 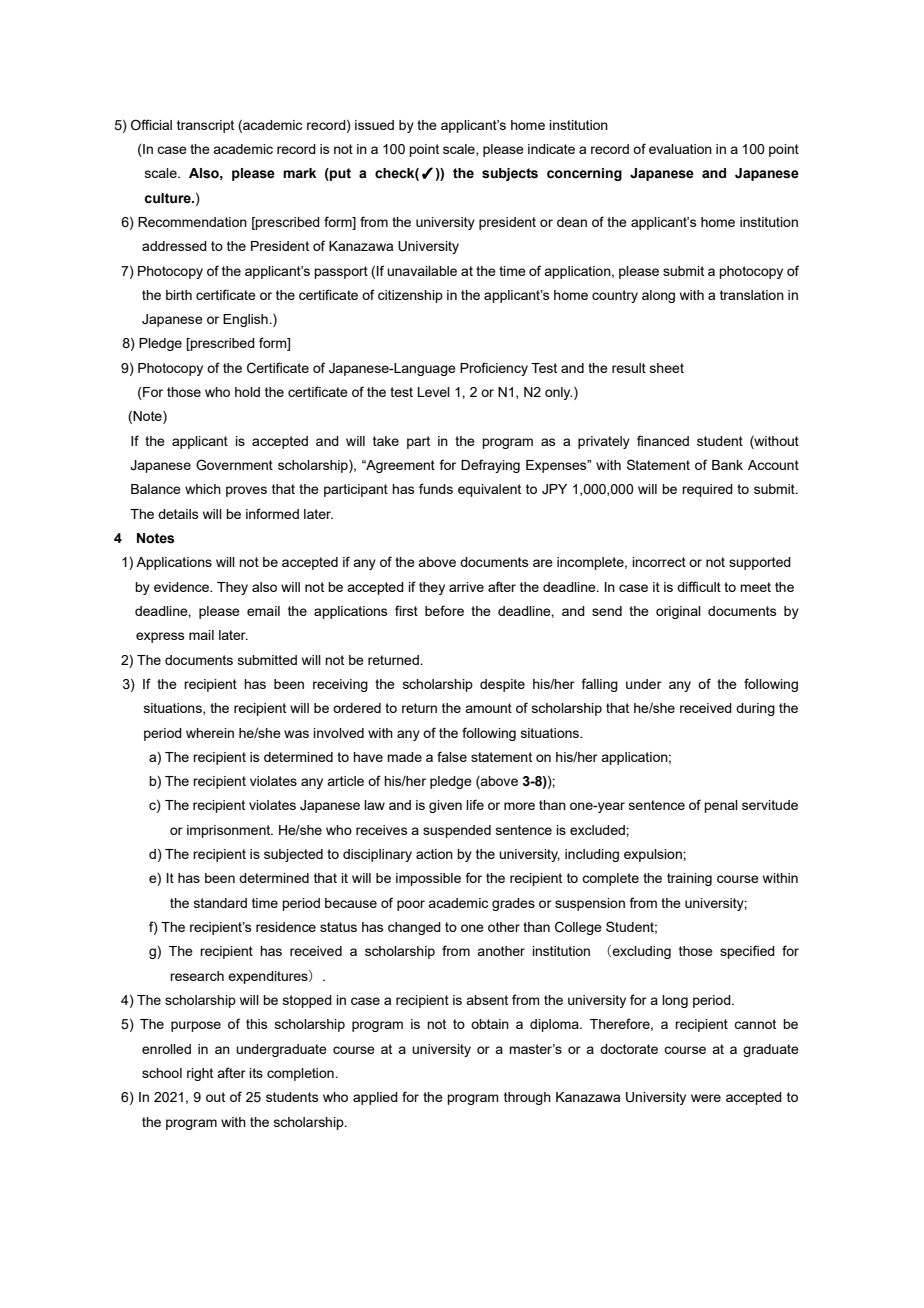 I want to click on transcript, so click(x=205, y=126).
